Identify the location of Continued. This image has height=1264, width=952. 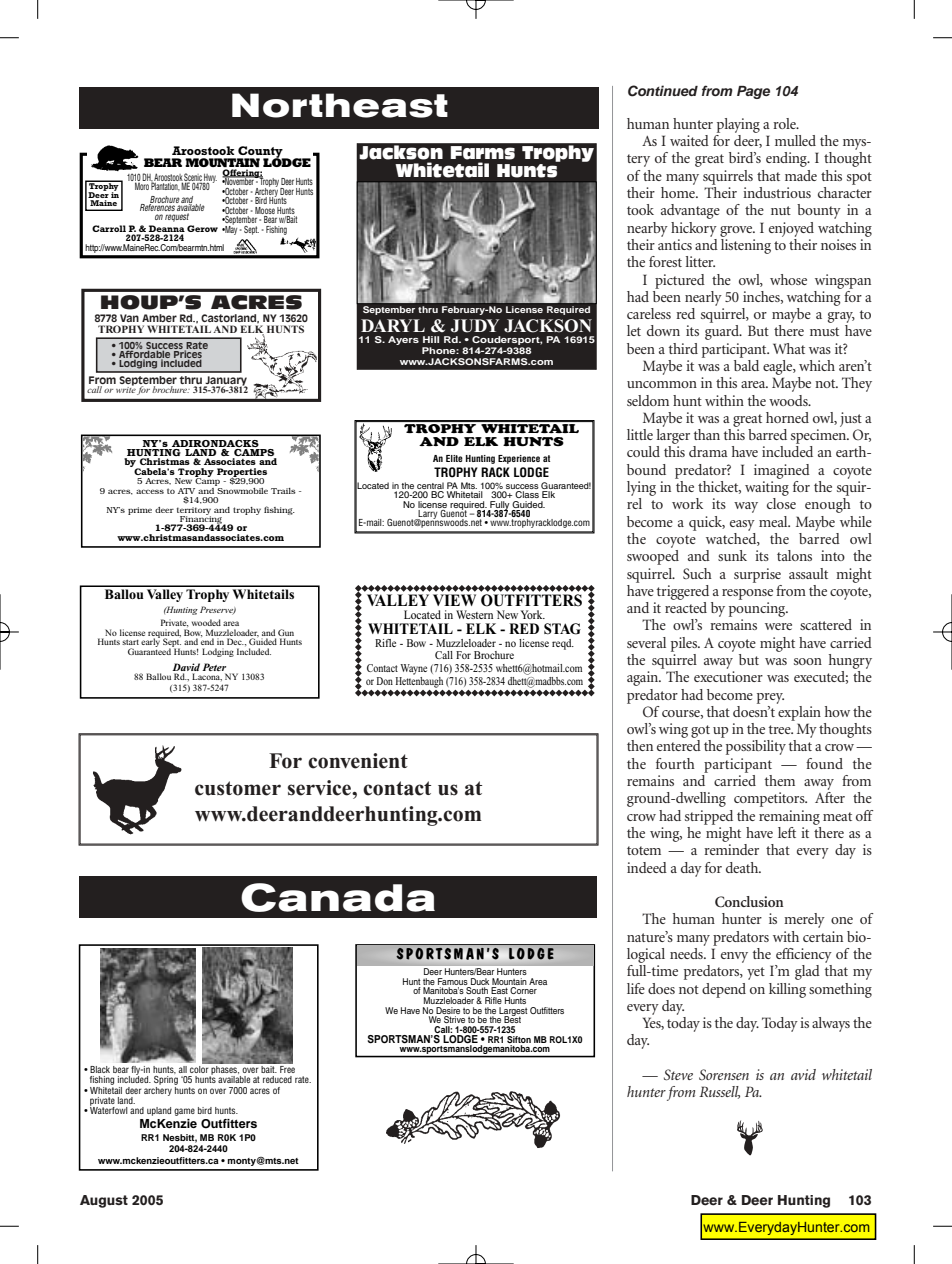
(663, 91).
